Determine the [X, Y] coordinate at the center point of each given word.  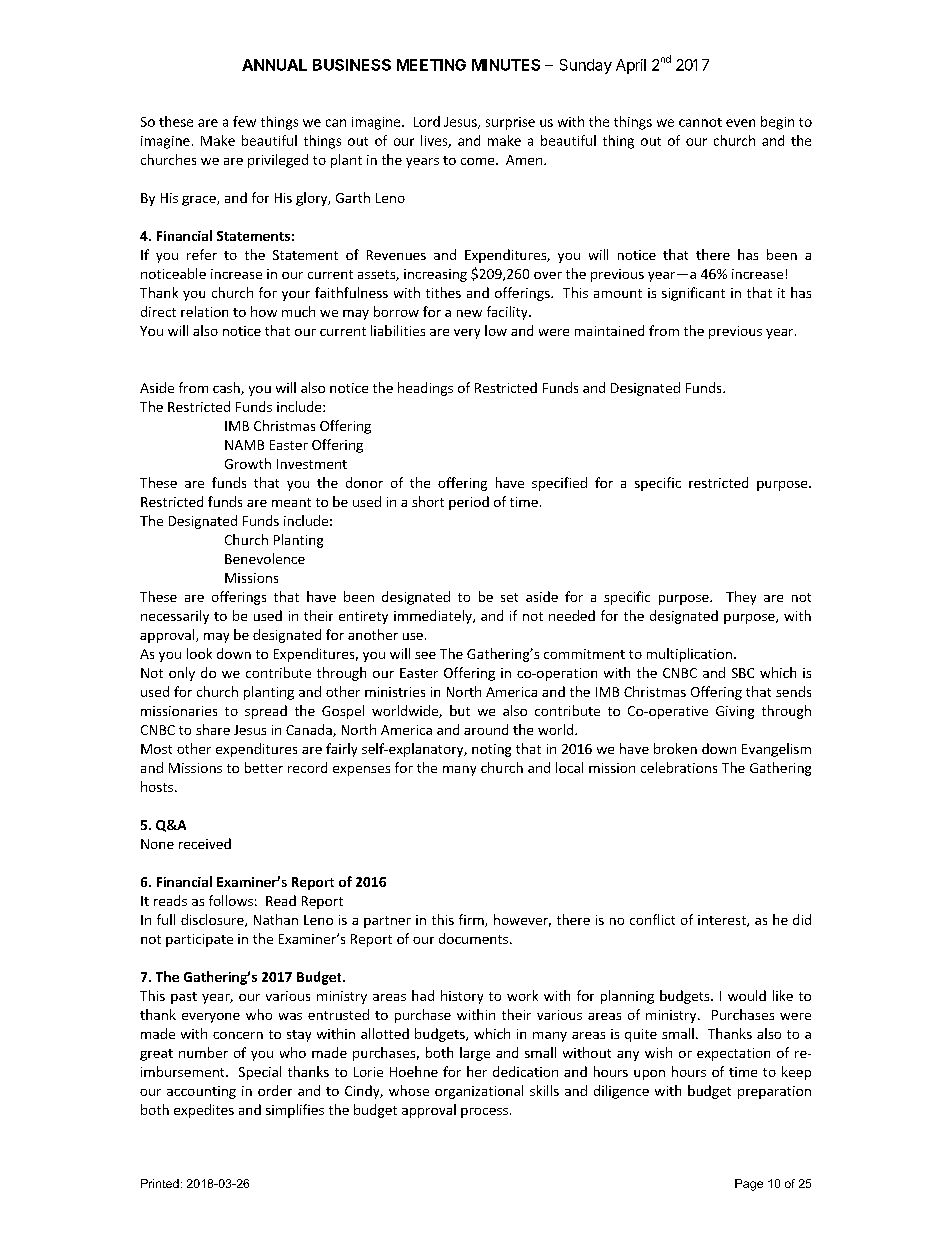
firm [472, 920]
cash [227, 388]
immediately [434, 617]
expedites [204, 1111]
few [244, 121]
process [484, 1113]
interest [723, 921]
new [469, 313]
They [741, 598]
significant [693, 294]
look [199, 653]
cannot [700, 122]
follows [231, 900]
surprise [510, 123]
